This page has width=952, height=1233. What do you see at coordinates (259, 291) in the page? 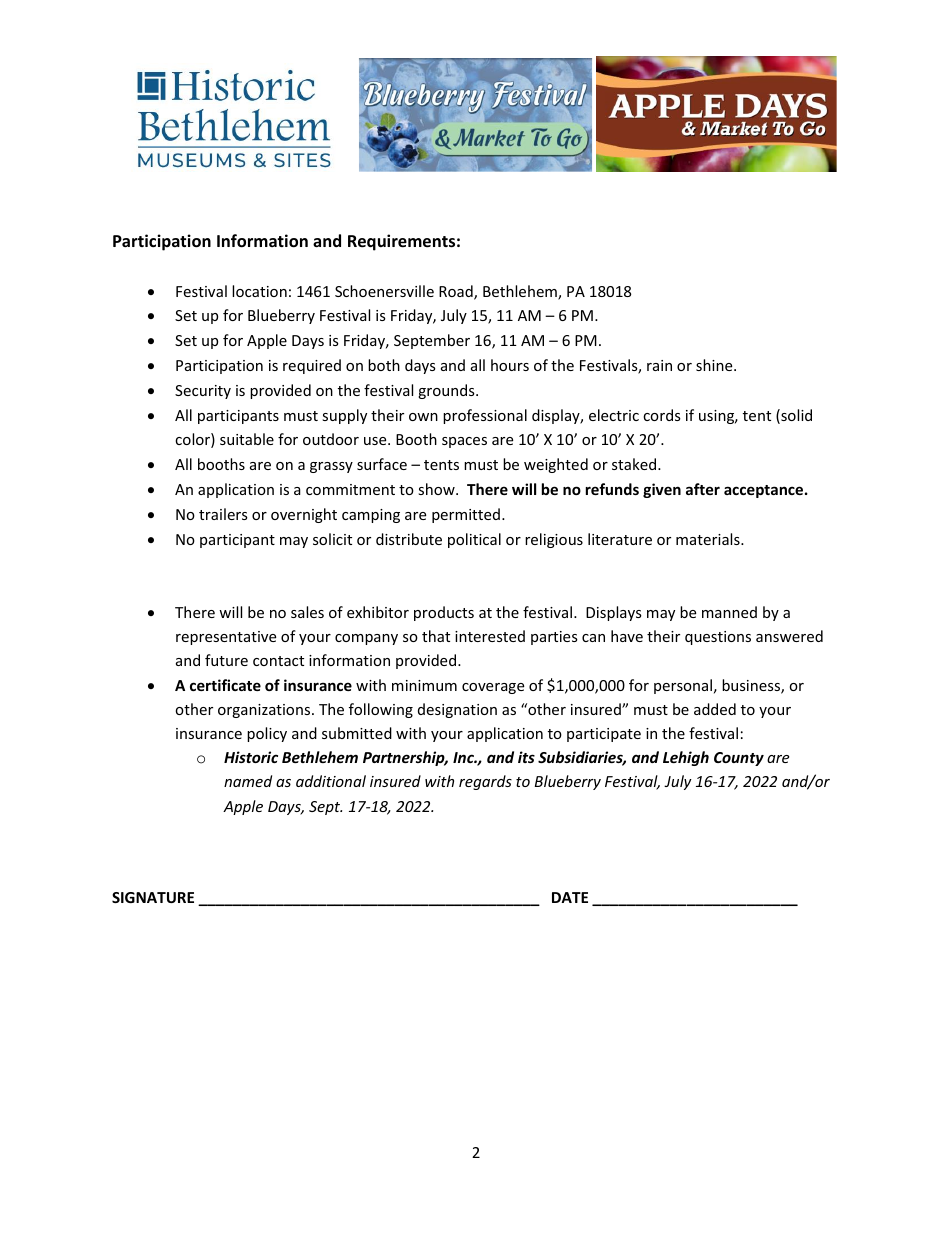
I see `location` at bounding box center [259, 291].
